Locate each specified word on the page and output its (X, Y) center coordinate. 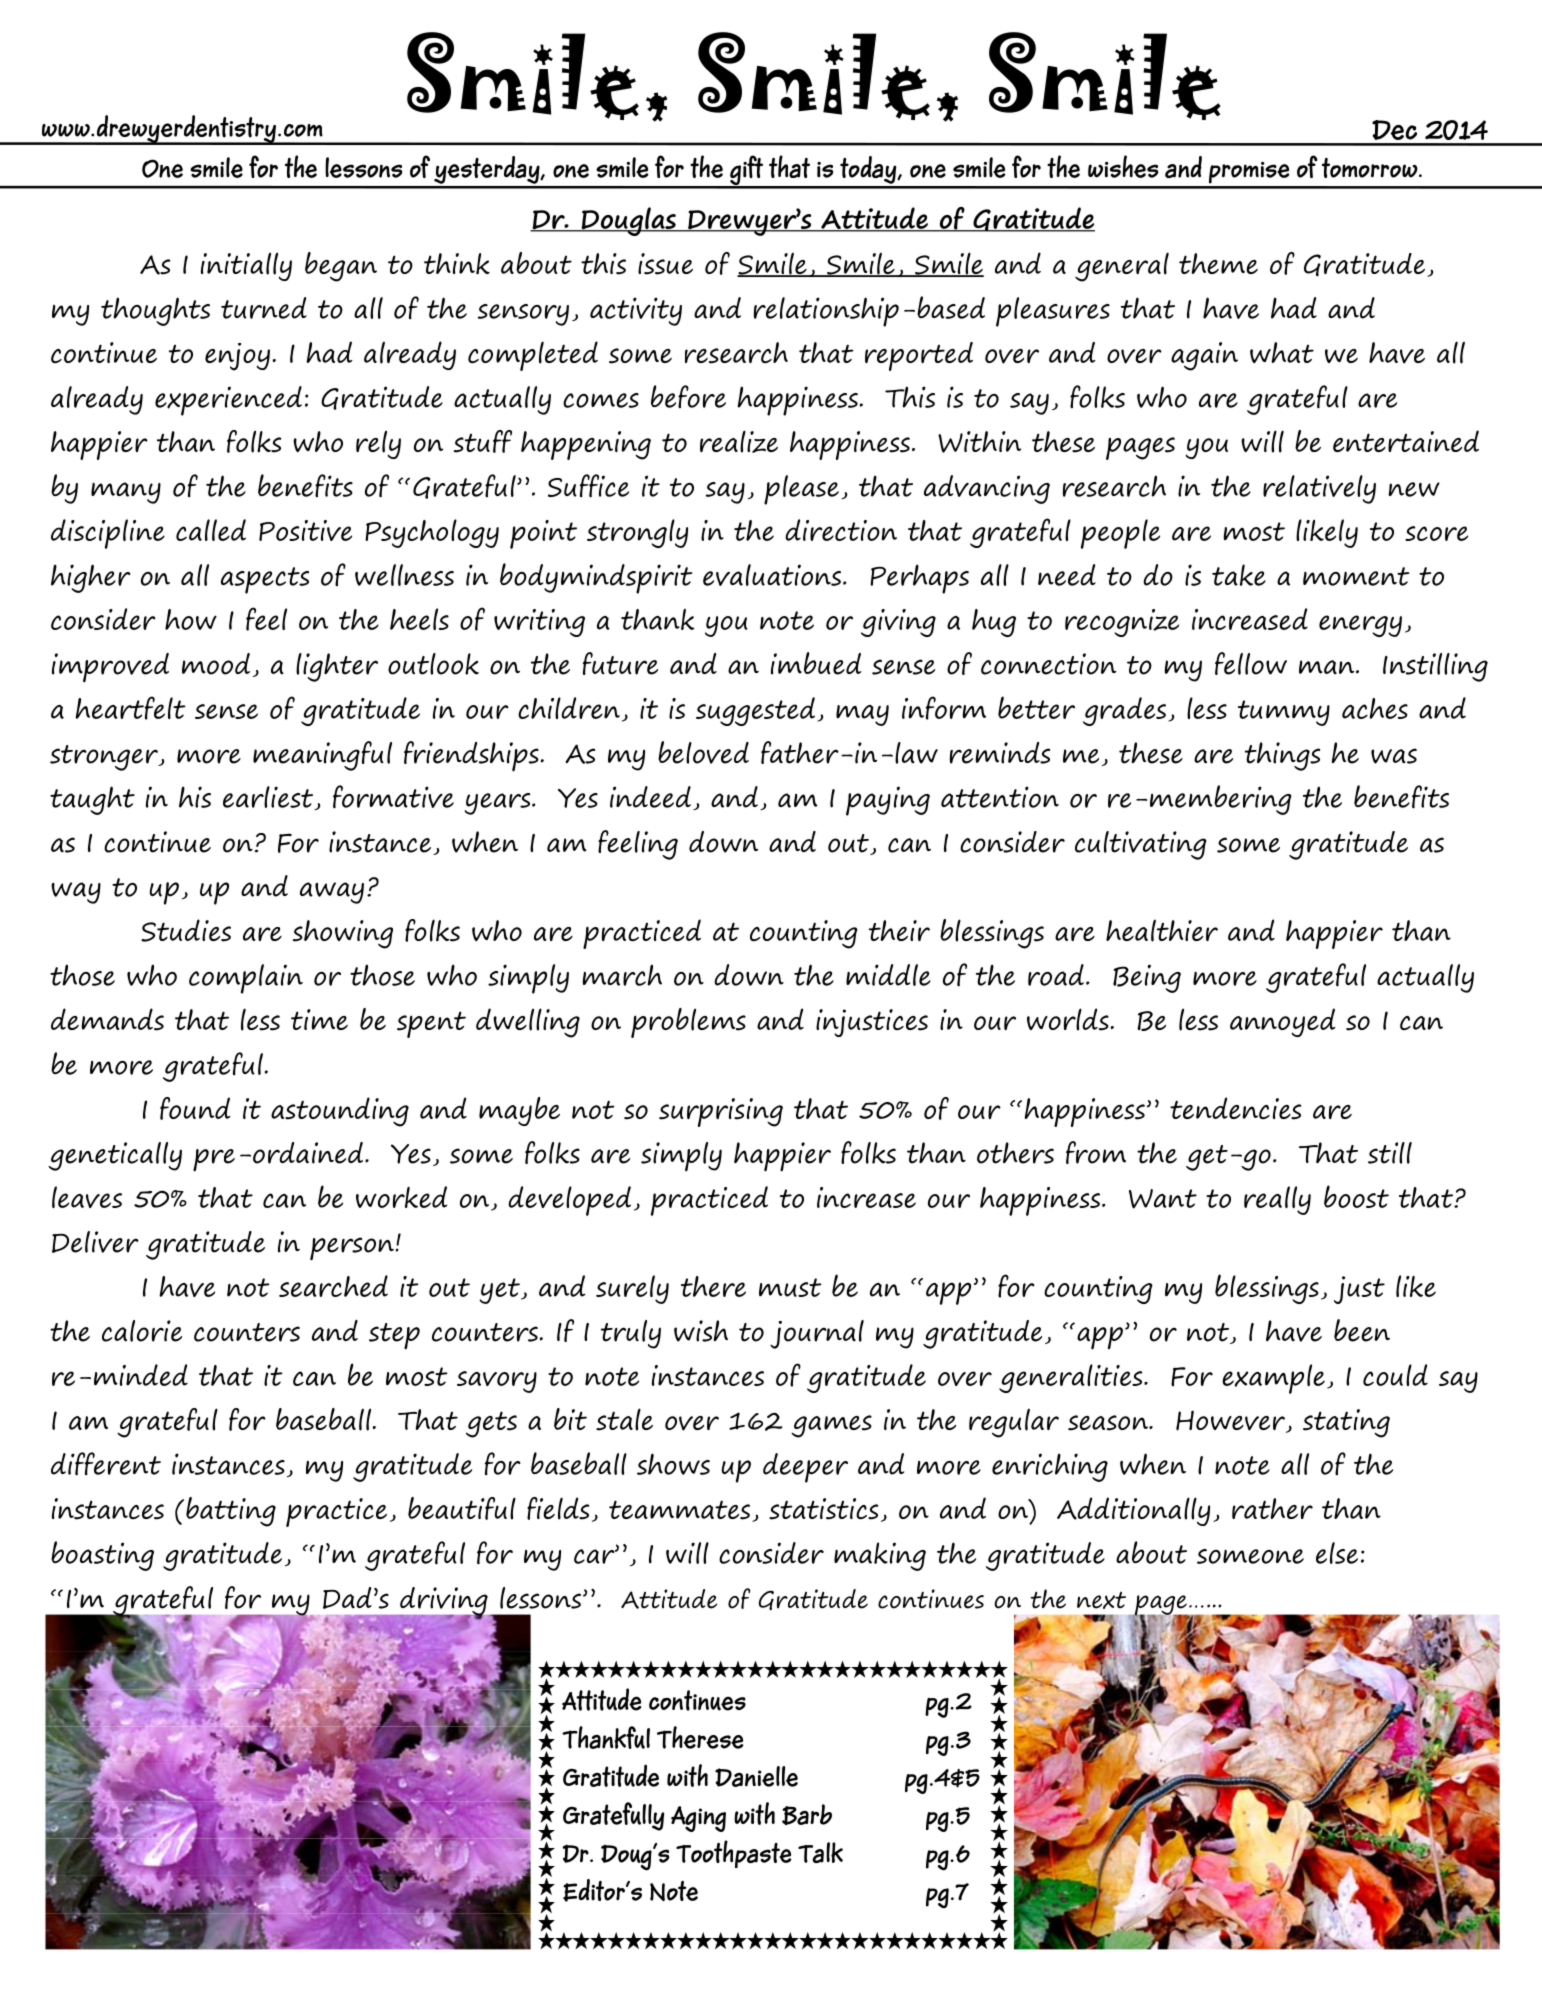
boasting (102, 1556)
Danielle (756, 1776)
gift (746, 171)
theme (1218, 263)
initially (246, 266)
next (1101, 1600)
